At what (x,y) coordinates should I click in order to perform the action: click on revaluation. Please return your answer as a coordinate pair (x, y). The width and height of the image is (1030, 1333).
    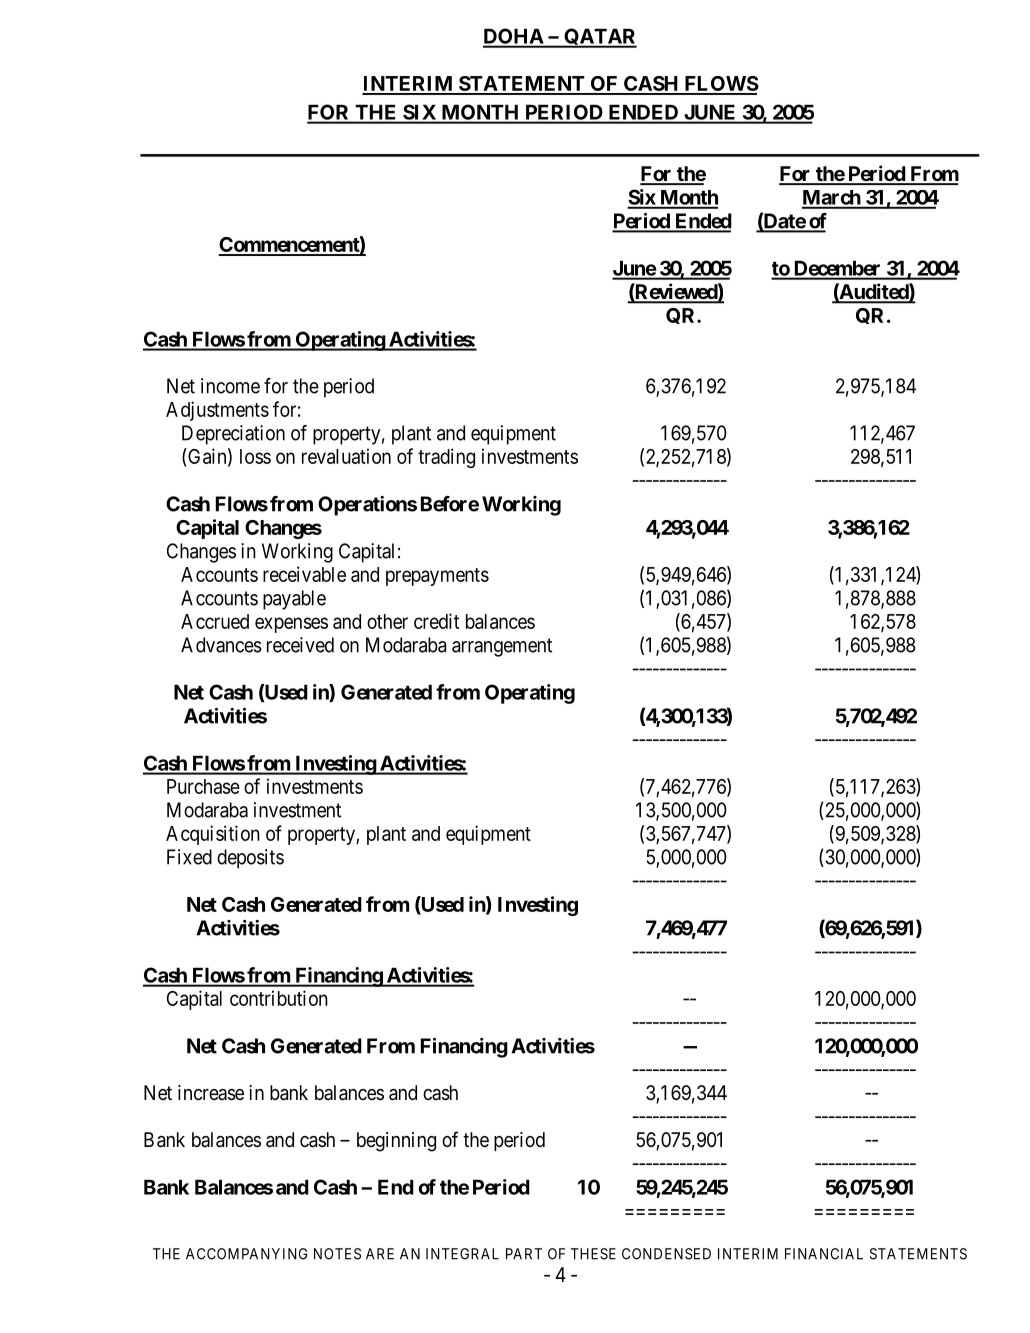
    Looking at the image, I should click on (346, 456).
